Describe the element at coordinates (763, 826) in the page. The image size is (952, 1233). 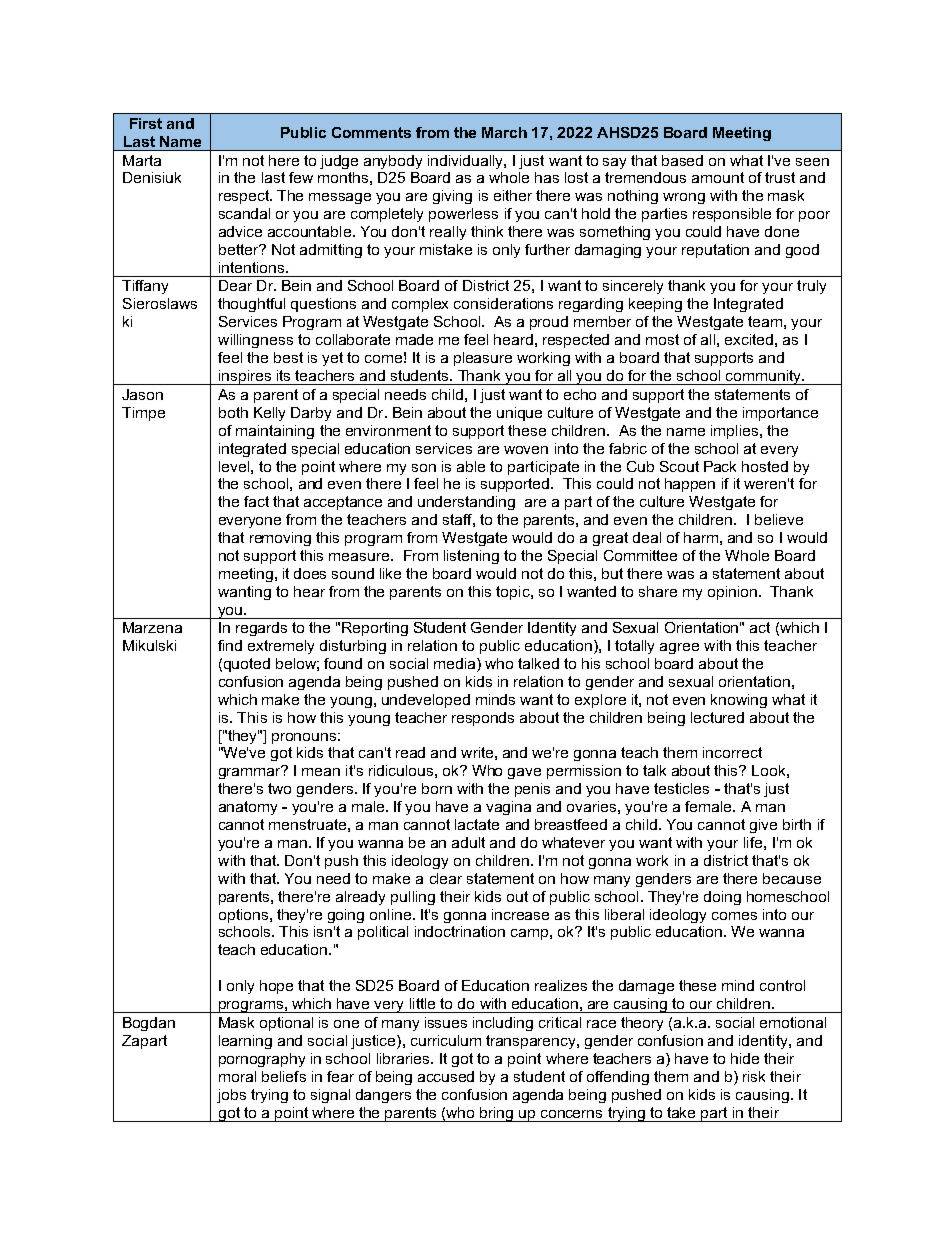
I see `give` at that location.
